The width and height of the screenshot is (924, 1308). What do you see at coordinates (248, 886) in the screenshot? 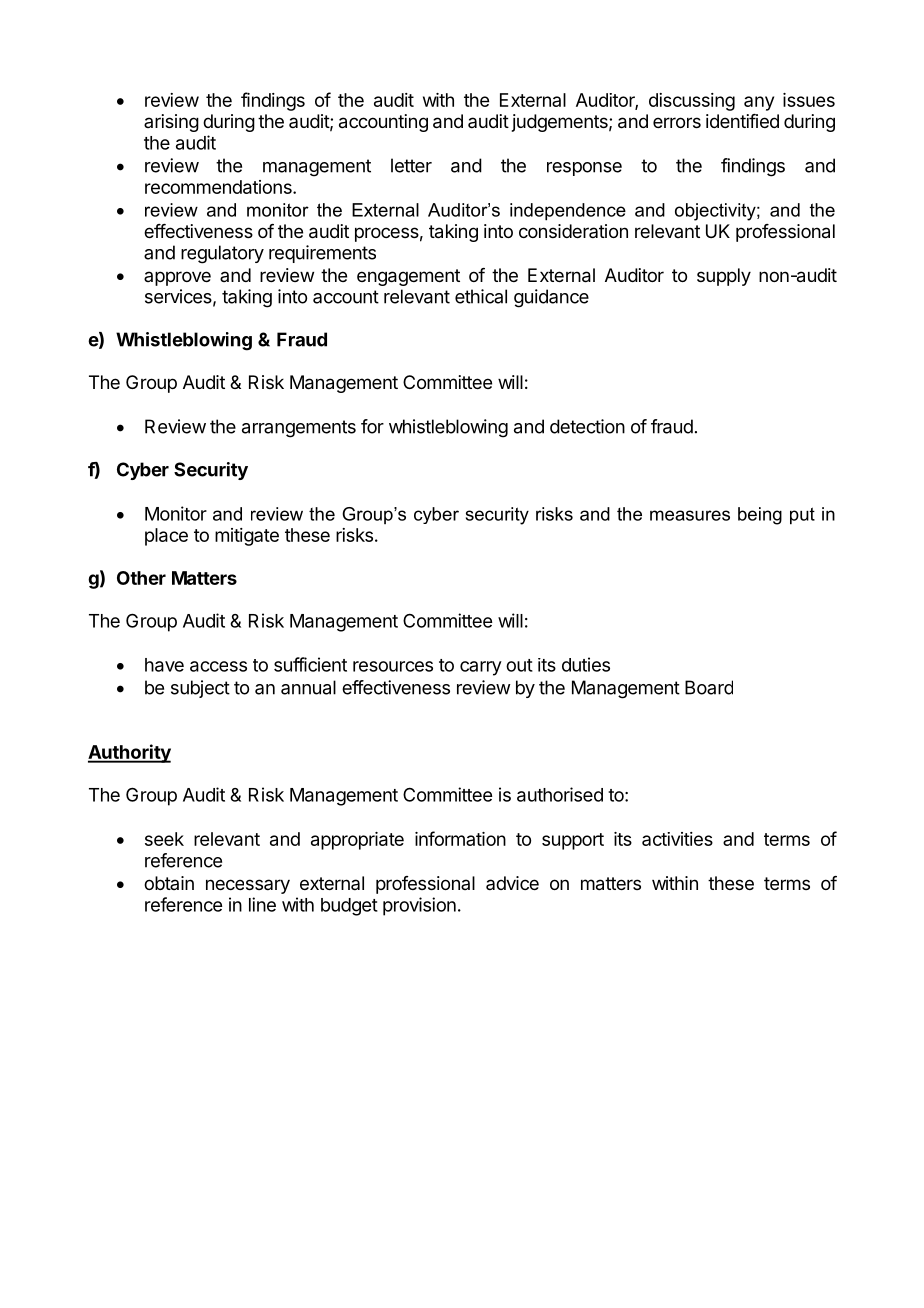
I see `necessary` at bounding box center [248, 886].
